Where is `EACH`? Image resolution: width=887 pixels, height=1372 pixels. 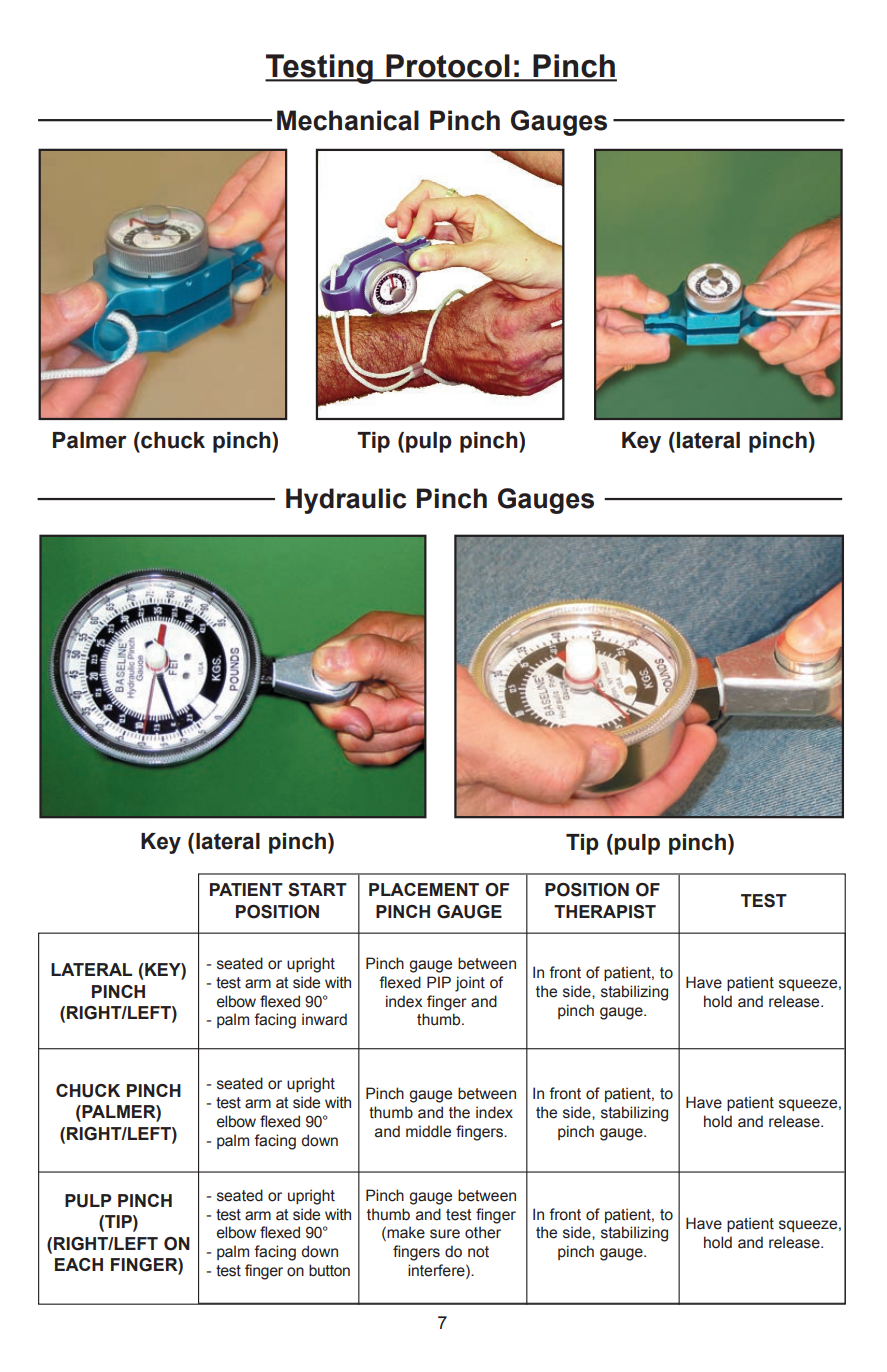 EACH is located at coordinates (79, 1264).
